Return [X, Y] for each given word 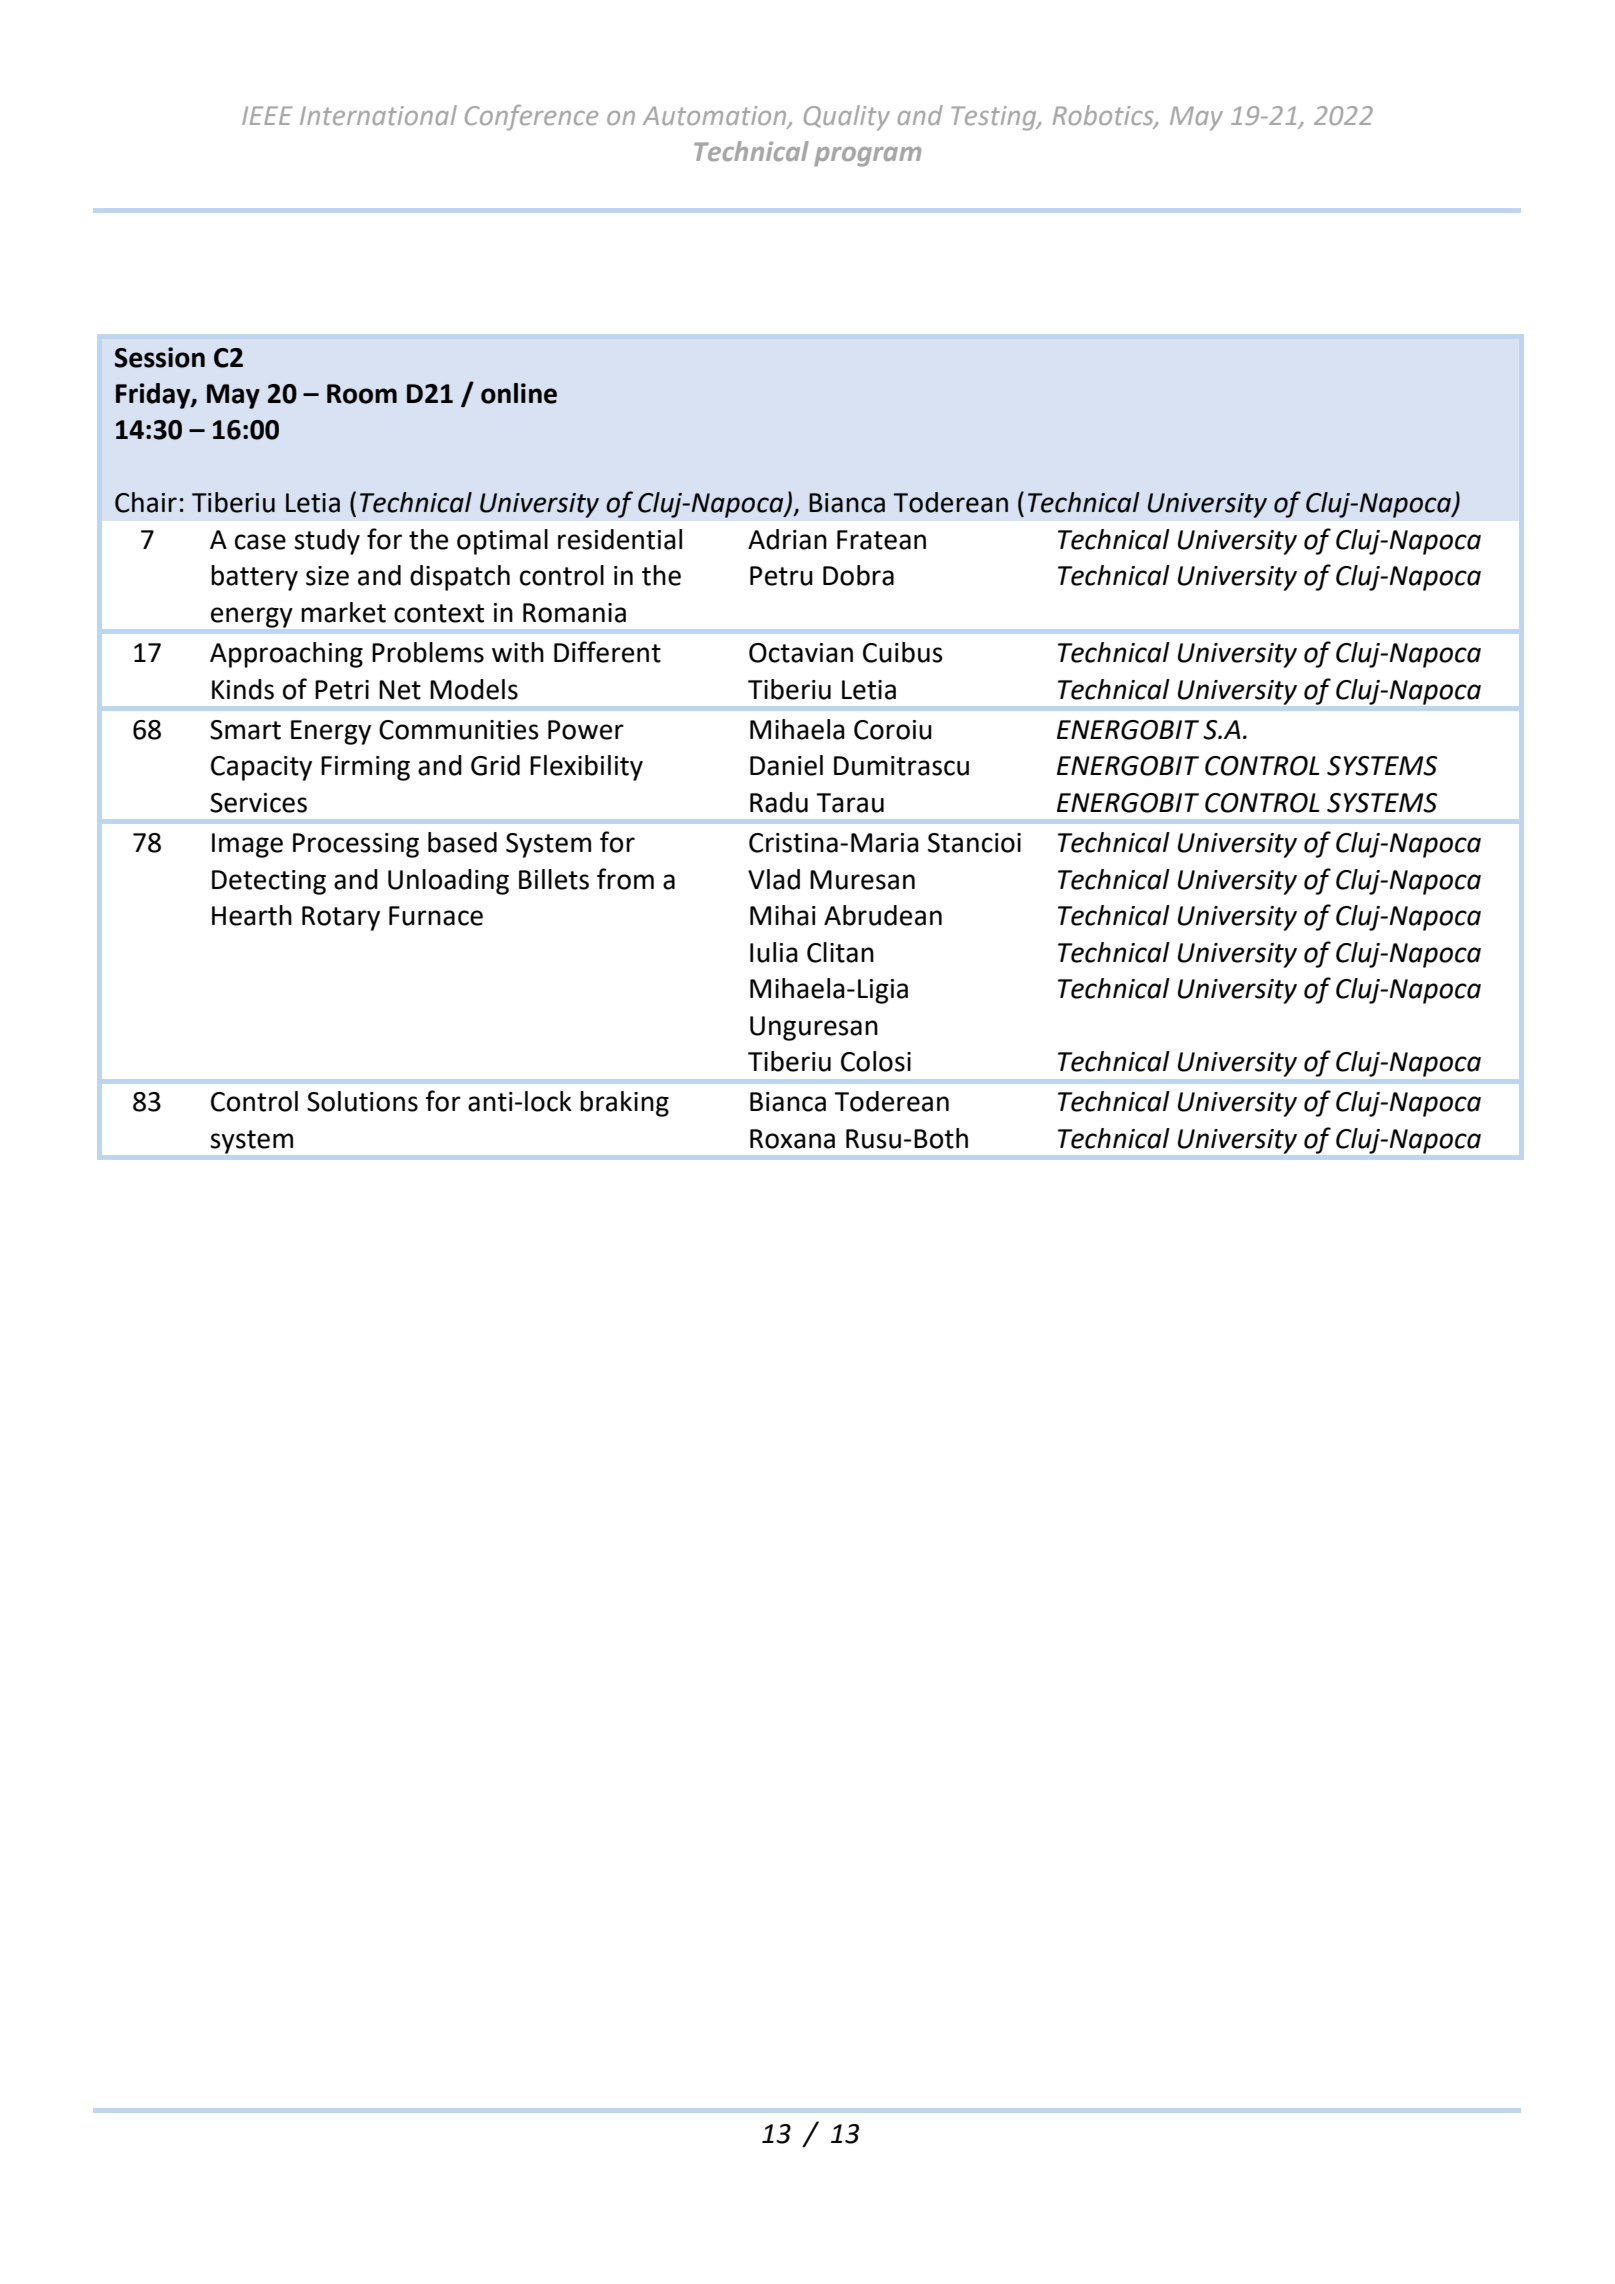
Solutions [362, 1101]
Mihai [783, 915]
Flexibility [586, 768]
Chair [146, 502]
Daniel [786, 765]
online [519, 393]
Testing [995, 118]
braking [624, 1104]
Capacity [261, 768]
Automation [716, 116]
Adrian [787, 539]
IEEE [267, 115]
